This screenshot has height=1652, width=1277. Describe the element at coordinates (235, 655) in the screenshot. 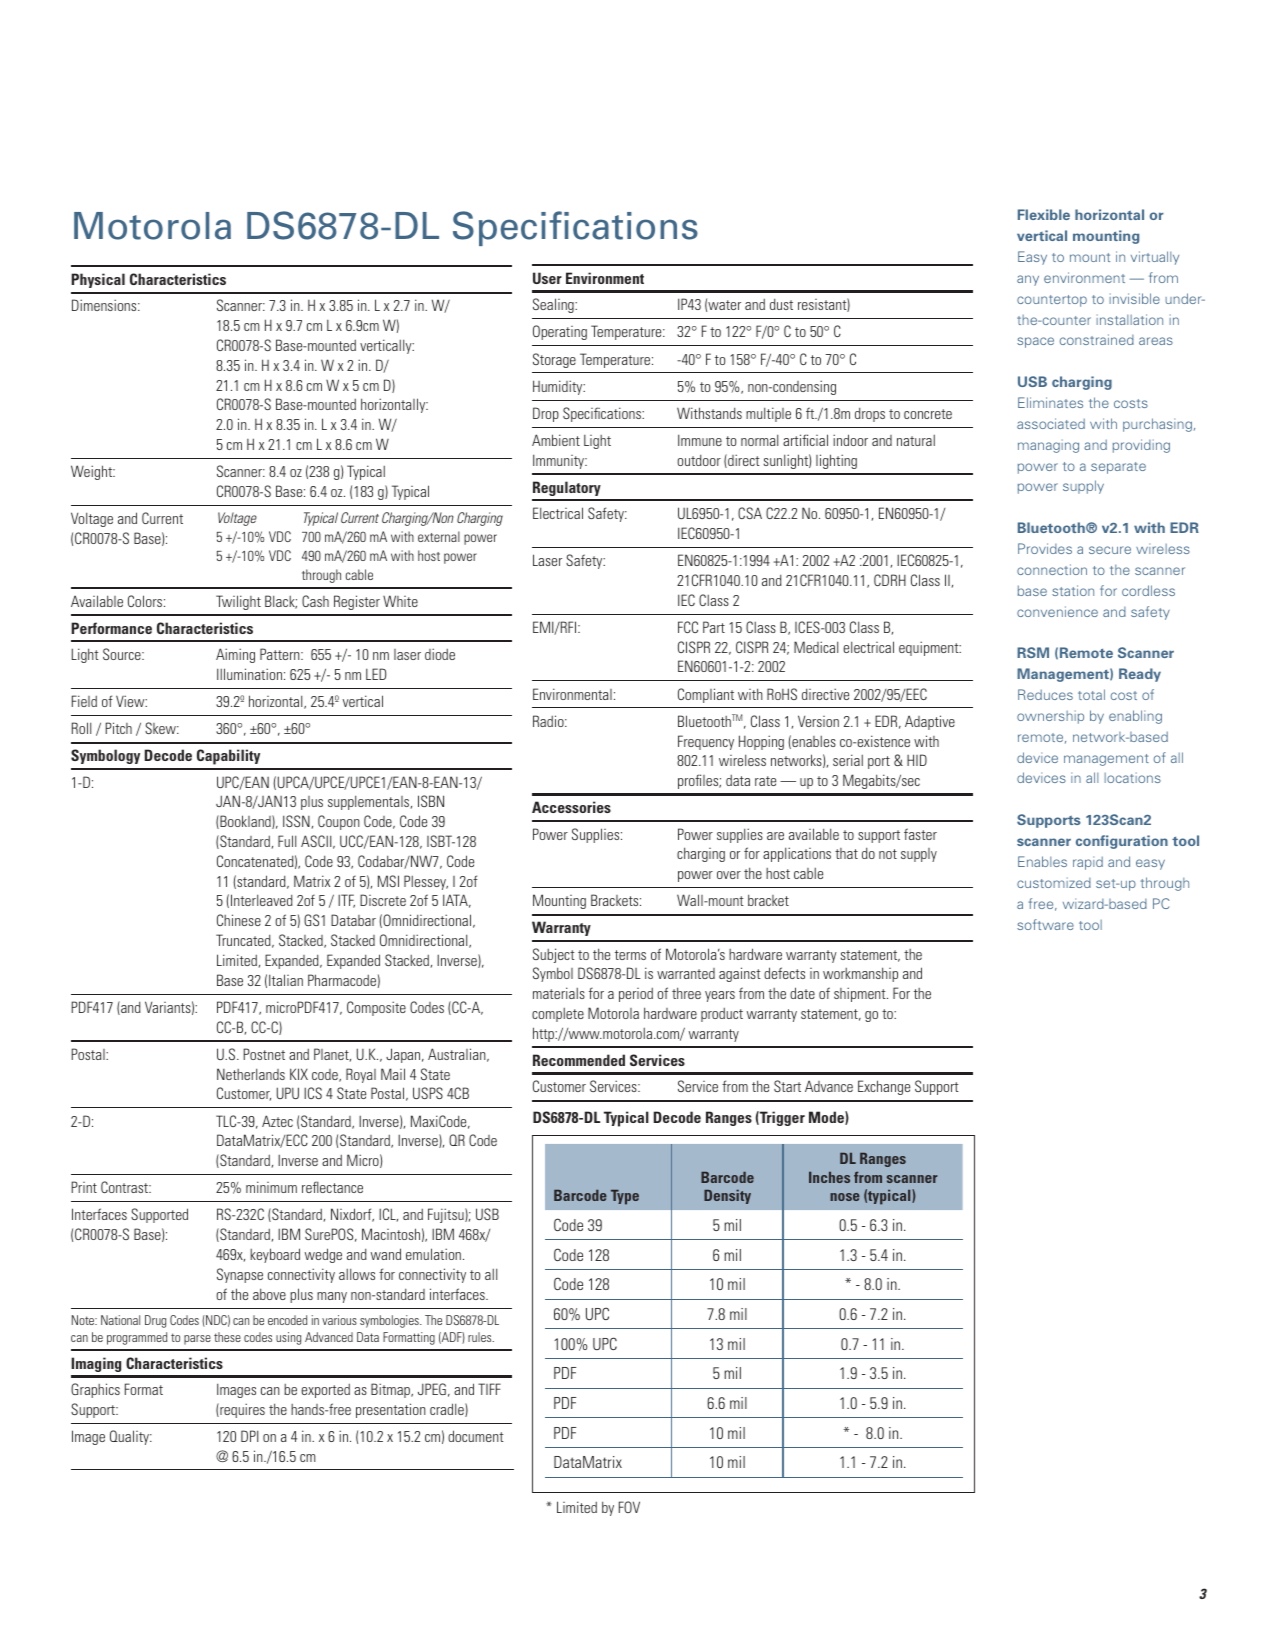

I see `Aiming` at that location.
